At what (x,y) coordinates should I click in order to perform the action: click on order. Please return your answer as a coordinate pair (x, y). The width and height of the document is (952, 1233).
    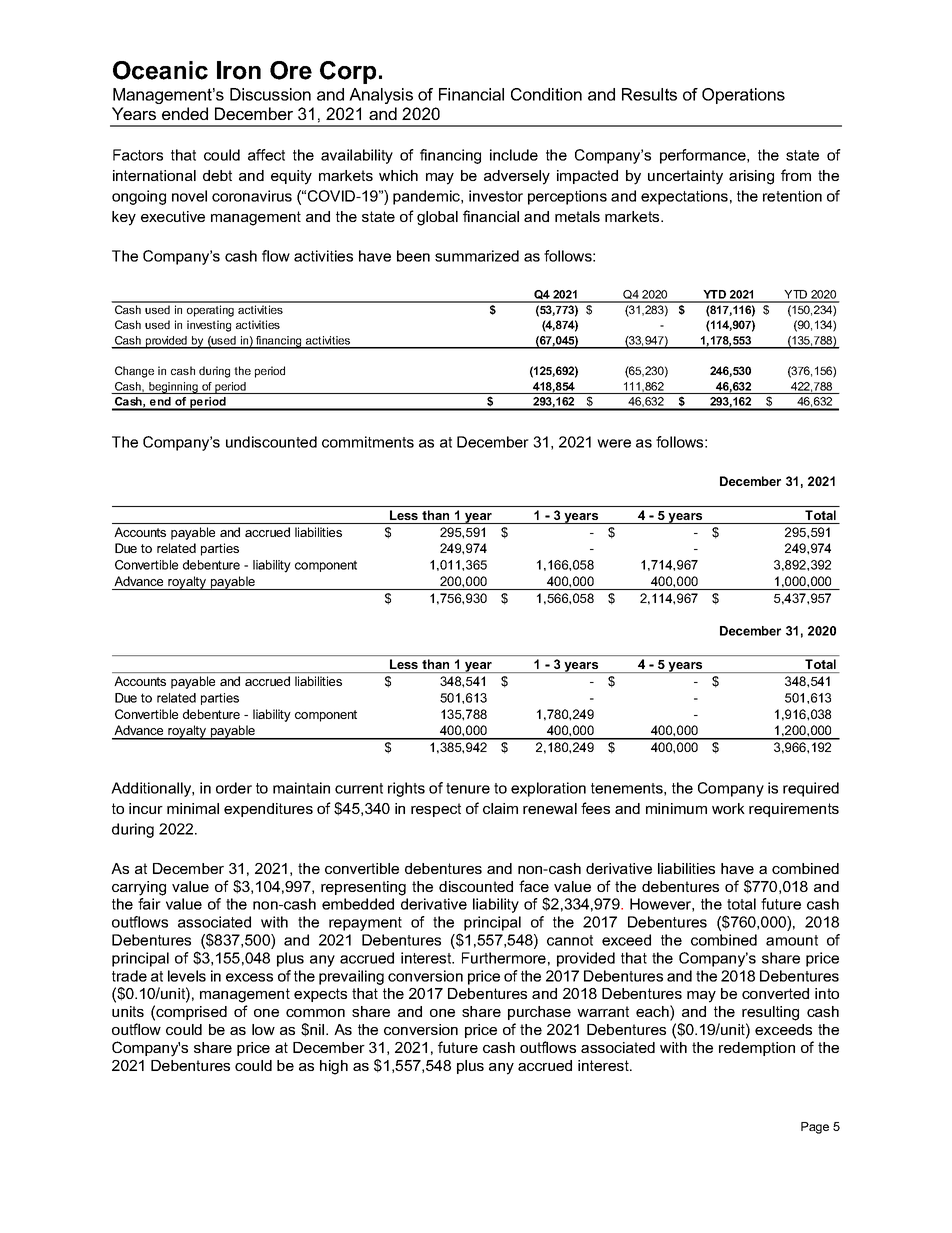
    Looking at the image, I should click on (234, 788).
